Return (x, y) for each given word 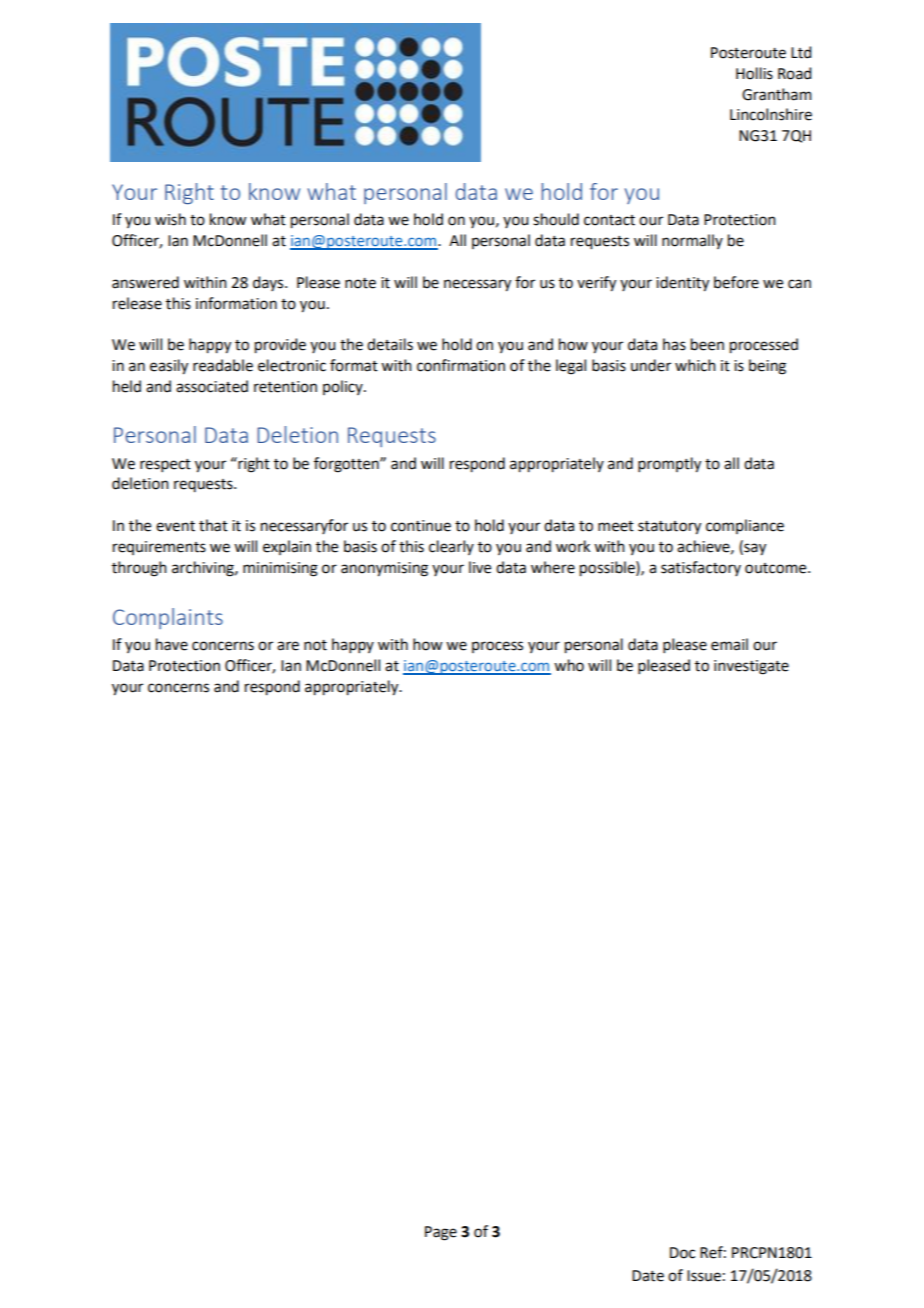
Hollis (754, 73)
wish (170, 219)
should (556, 219)
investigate (751, 667)
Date (648, 1276)
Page (441, 1233)
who (569, 665)
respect (165, 465)
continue (421, 526)
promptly (669, 465)
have (172, 644)
